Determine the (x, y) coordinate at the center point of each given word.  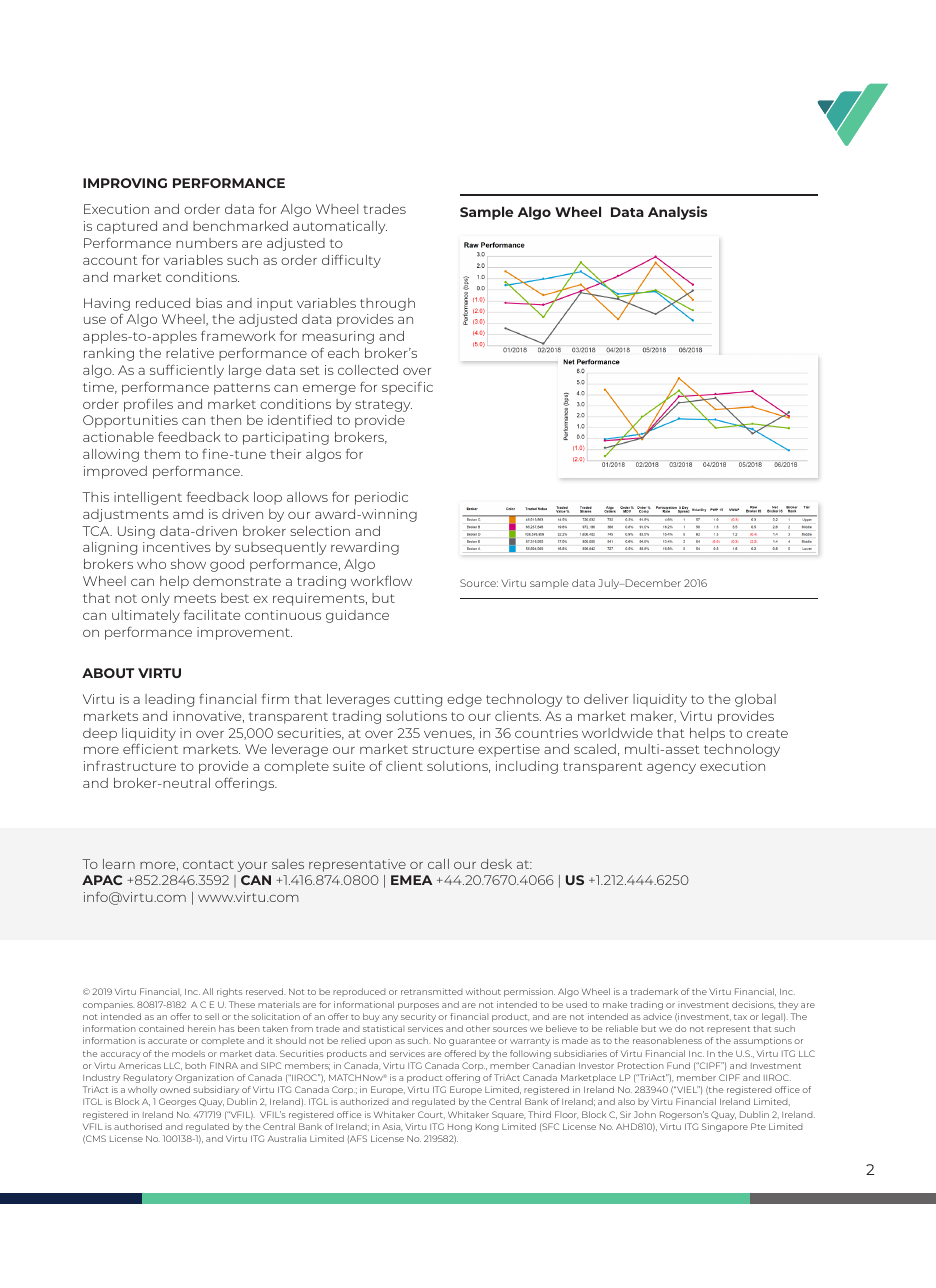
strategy (383, 406)
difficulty (351, 261)
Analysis (677, 213)
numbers (207, 243)
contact (208, 864)
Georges (177, 1102)
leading (169, 700)
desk (496, 864)
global (755, 700)
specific (407, 388)
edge (464, 700)
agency (671, 769)
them (162, 454)
